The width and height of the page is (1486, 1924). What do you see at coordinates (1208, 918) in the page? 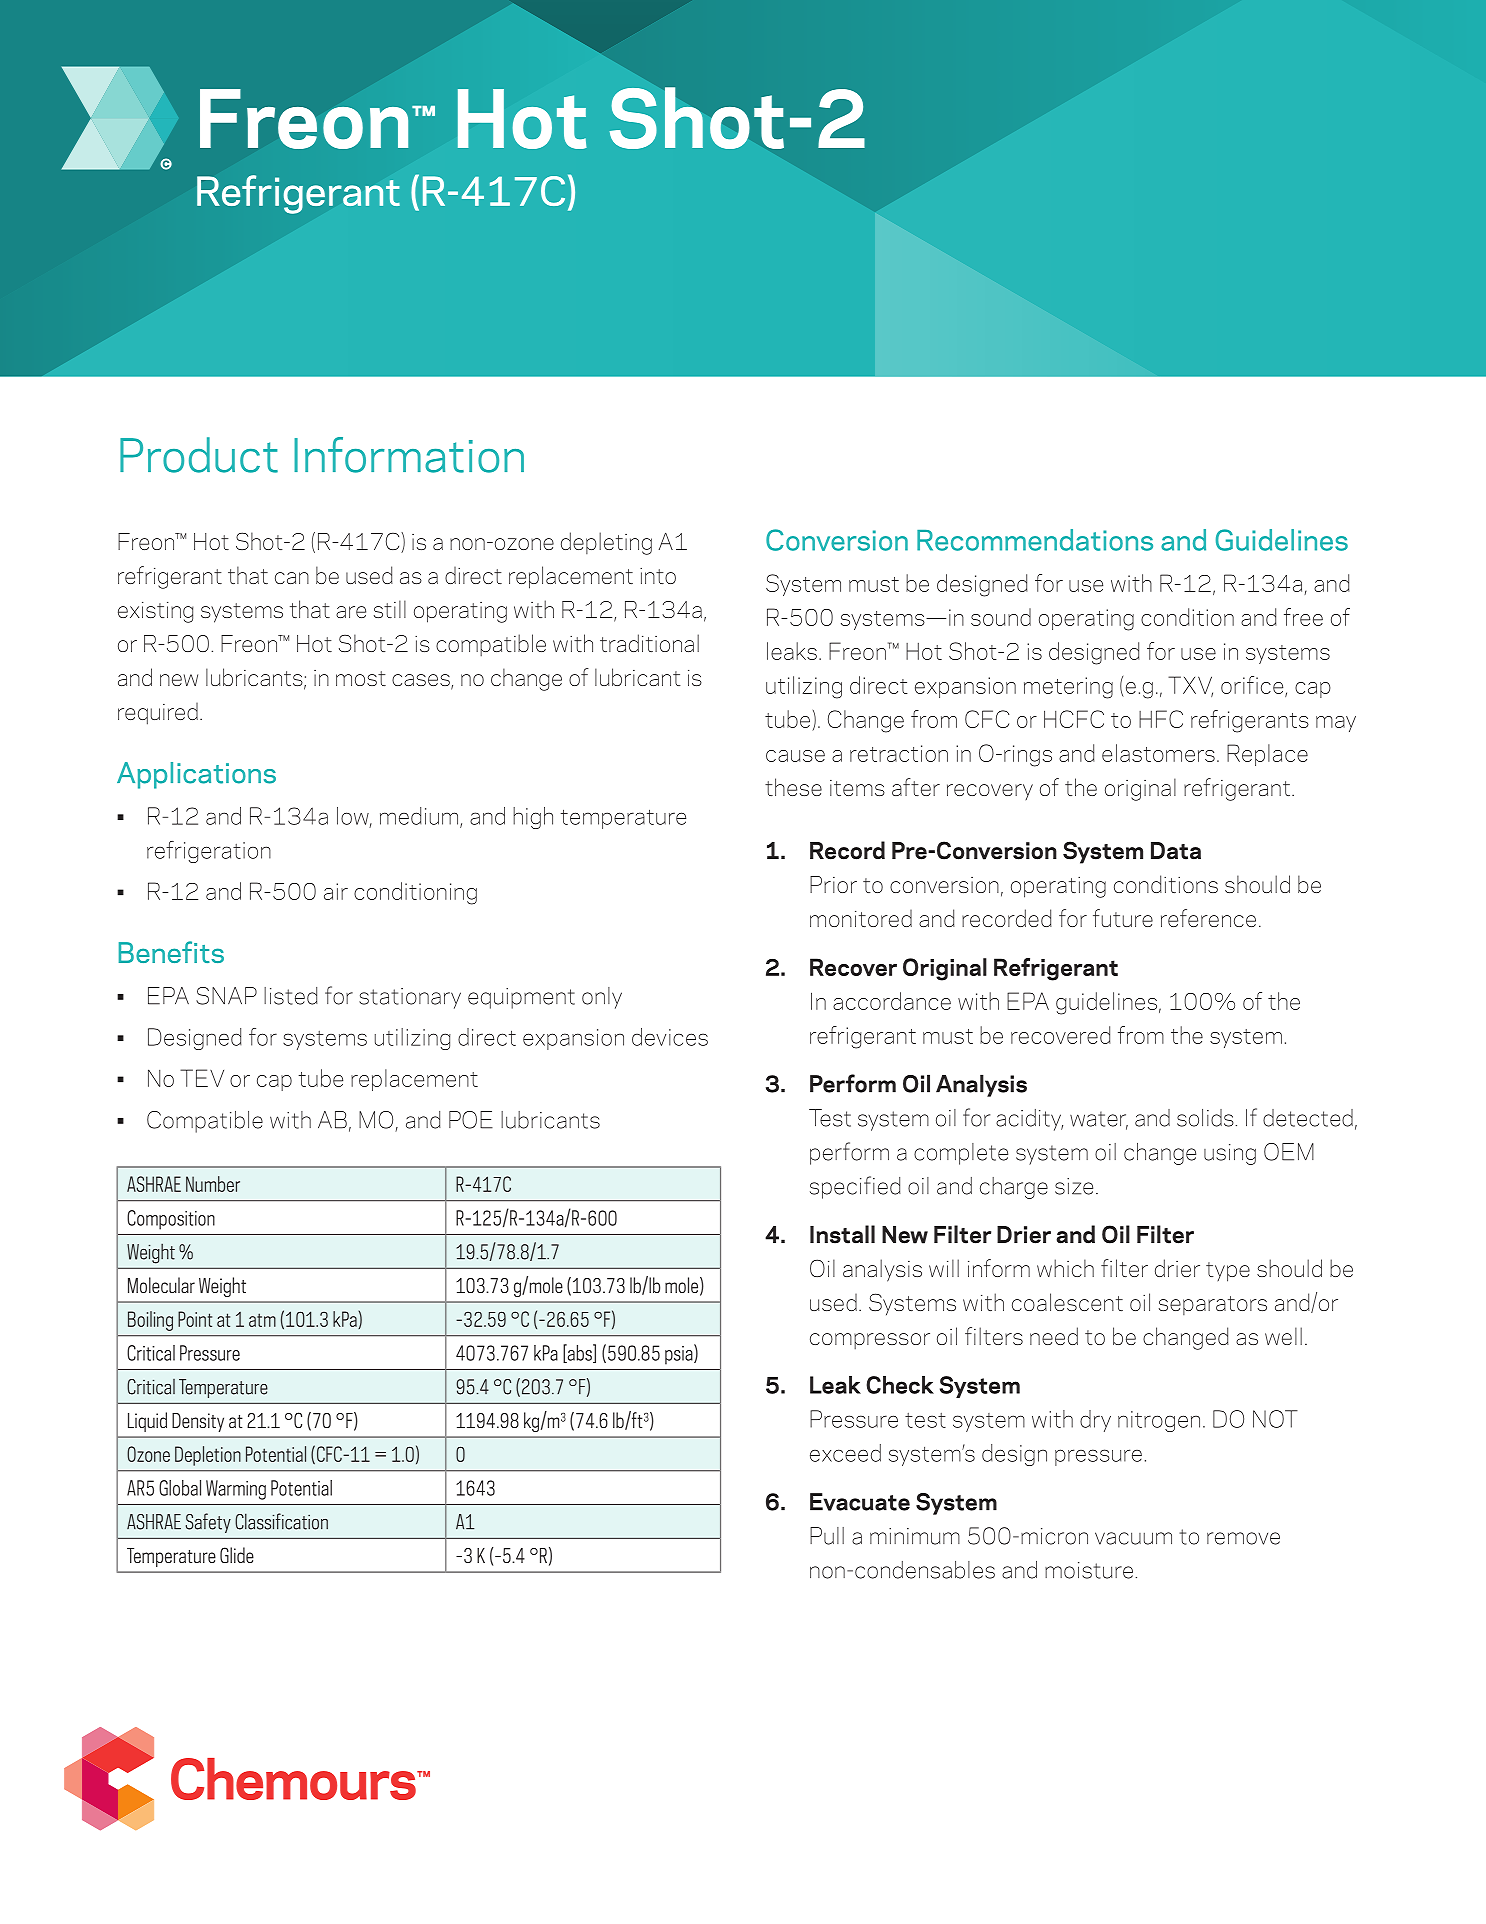
I see `reference` at bounding box center [1208, 918].
